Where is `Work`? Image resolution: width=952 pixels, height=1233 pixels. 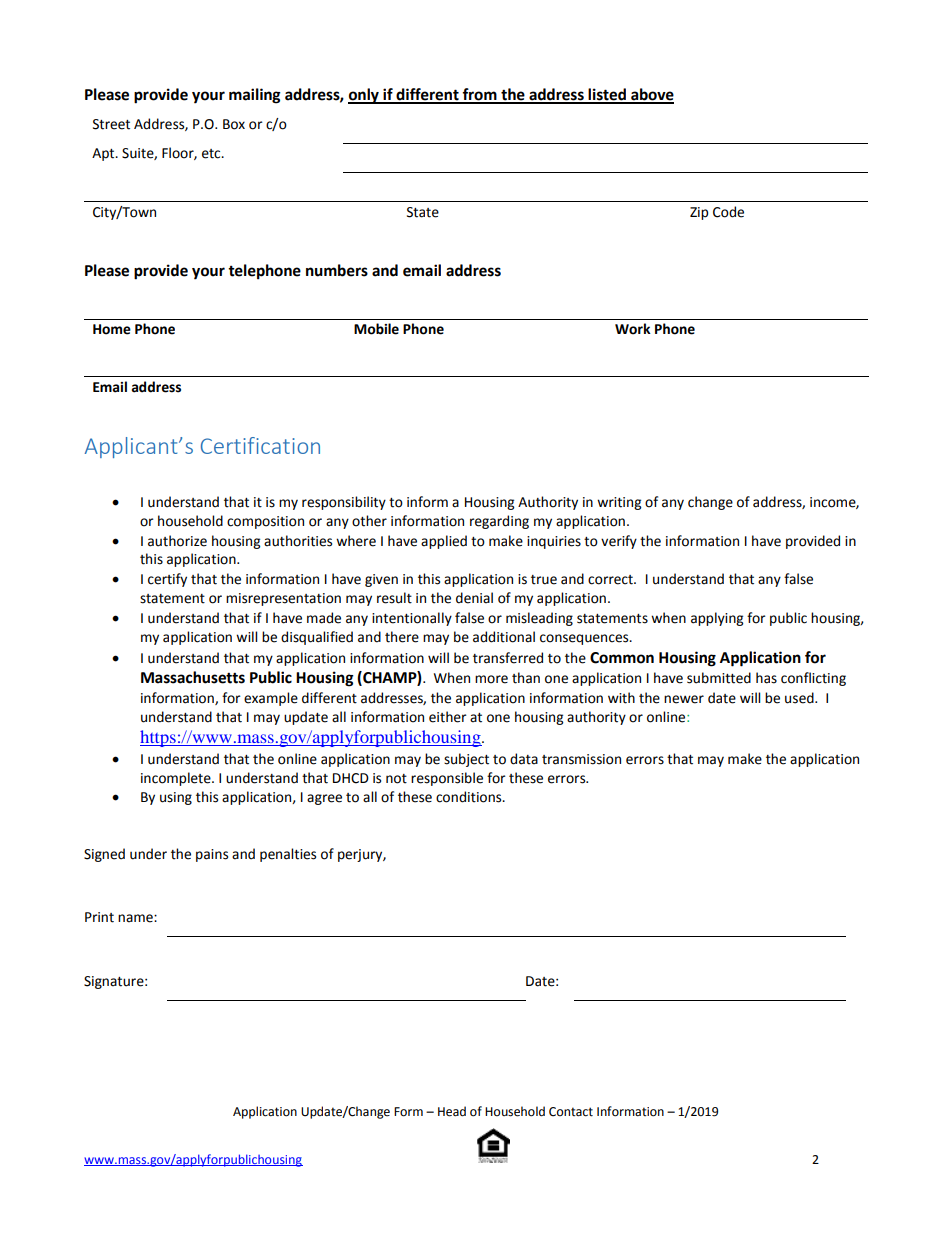 Work is located at coordinates (633, 329).
